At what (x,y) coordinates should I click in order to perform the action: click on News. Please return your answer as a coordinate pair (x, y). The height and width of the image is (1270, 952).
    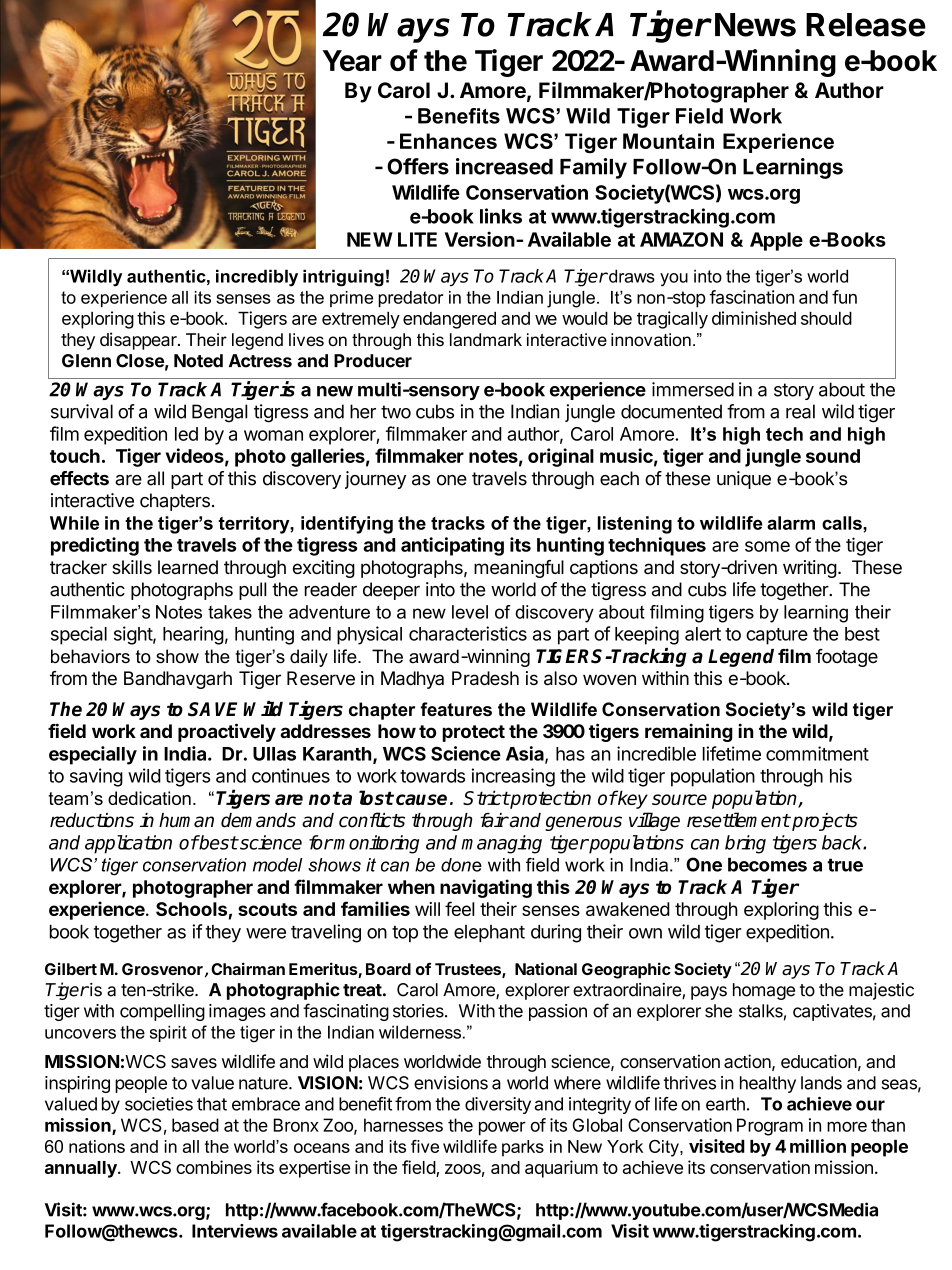
    Looking at the image, I should click on (755, 25).
